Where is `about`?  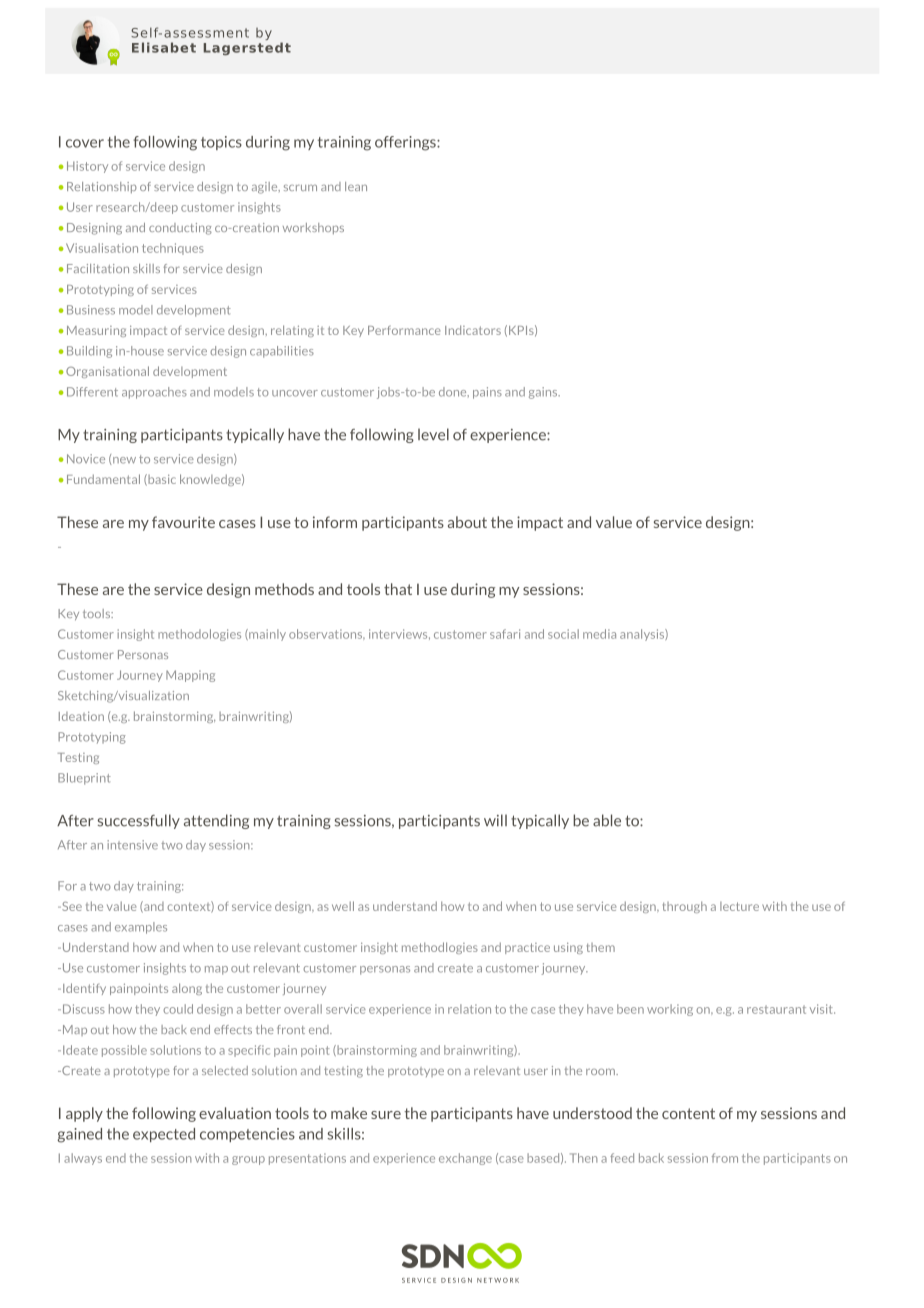 about is located at coordinates (467, 522).
